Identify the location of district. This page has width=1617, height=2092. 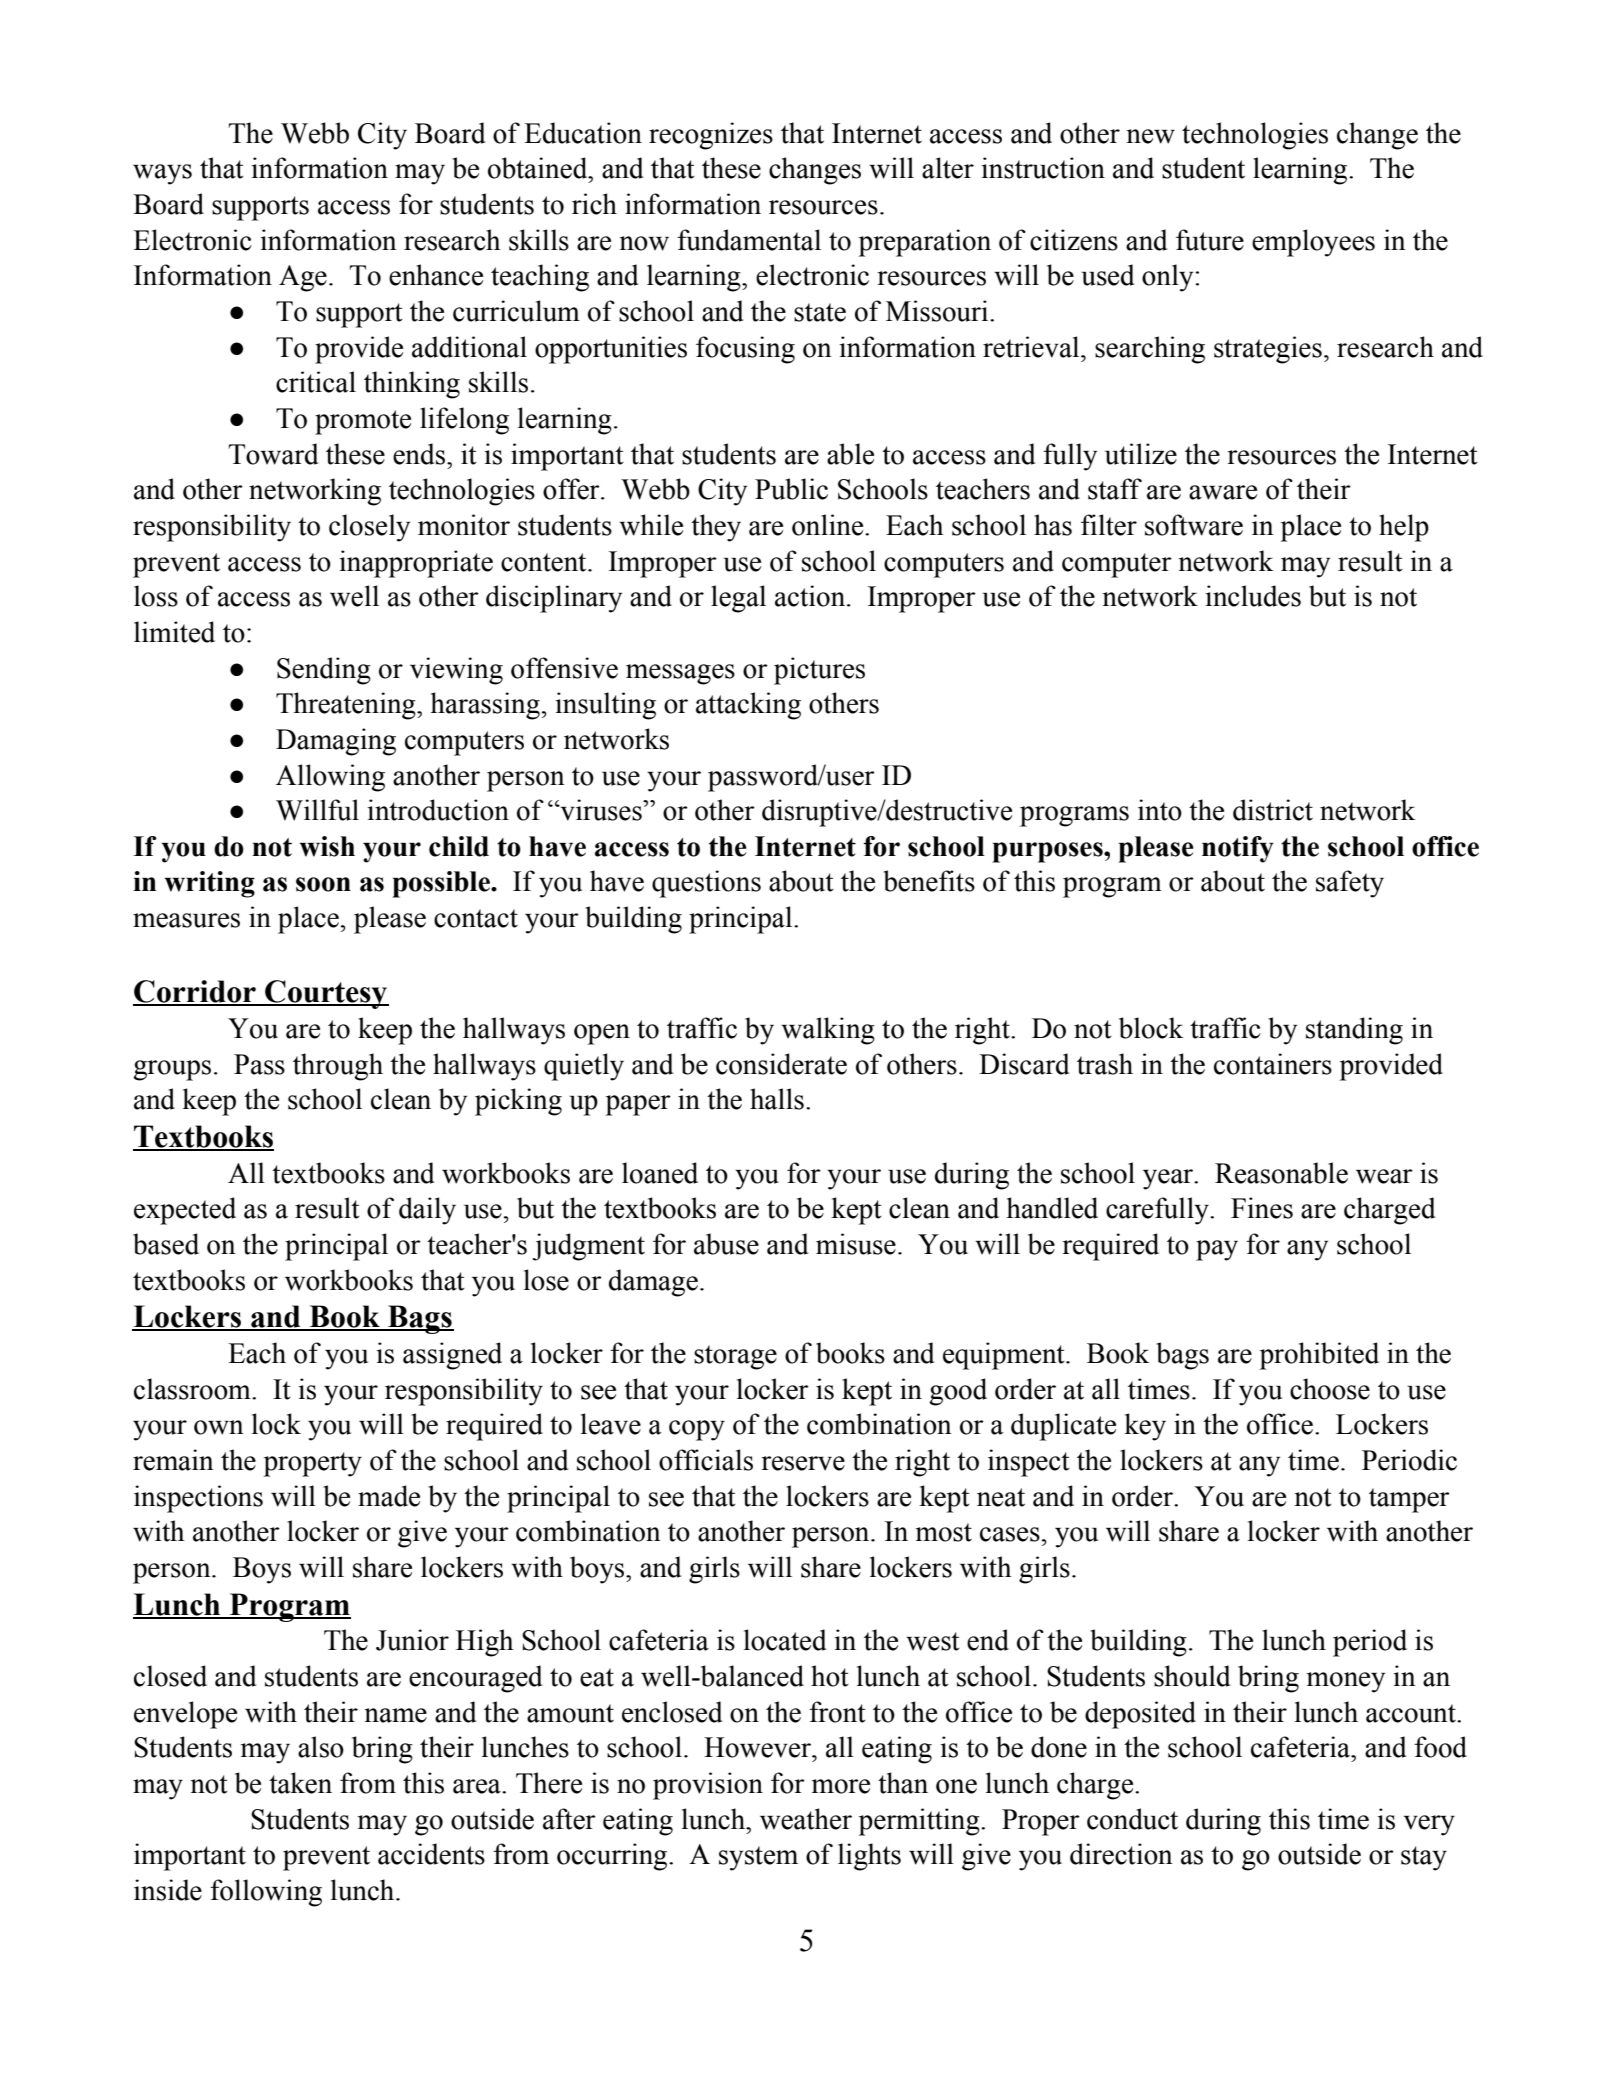
(1273, 810).
